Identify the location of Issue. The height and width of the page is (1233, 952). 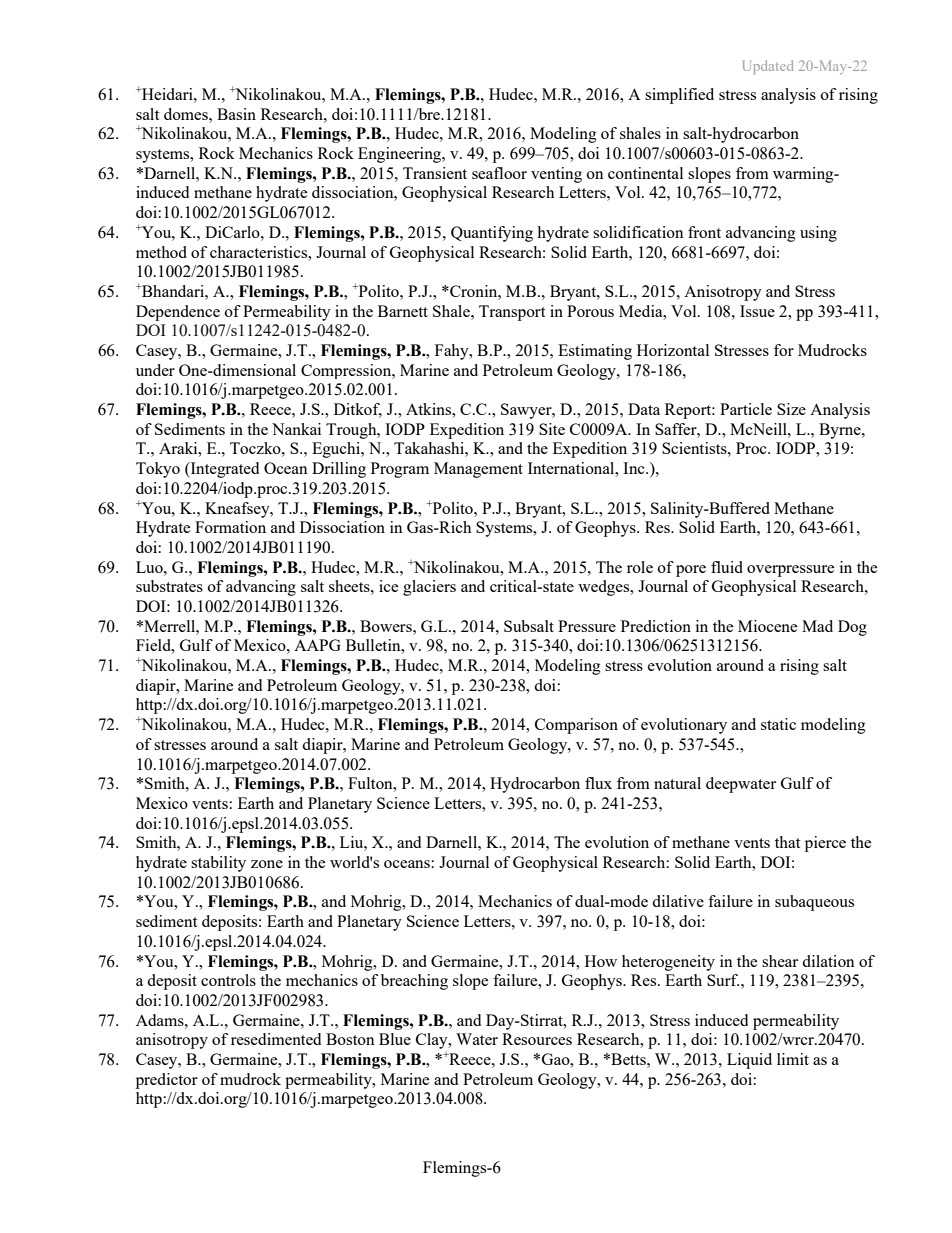
(757, 311).
